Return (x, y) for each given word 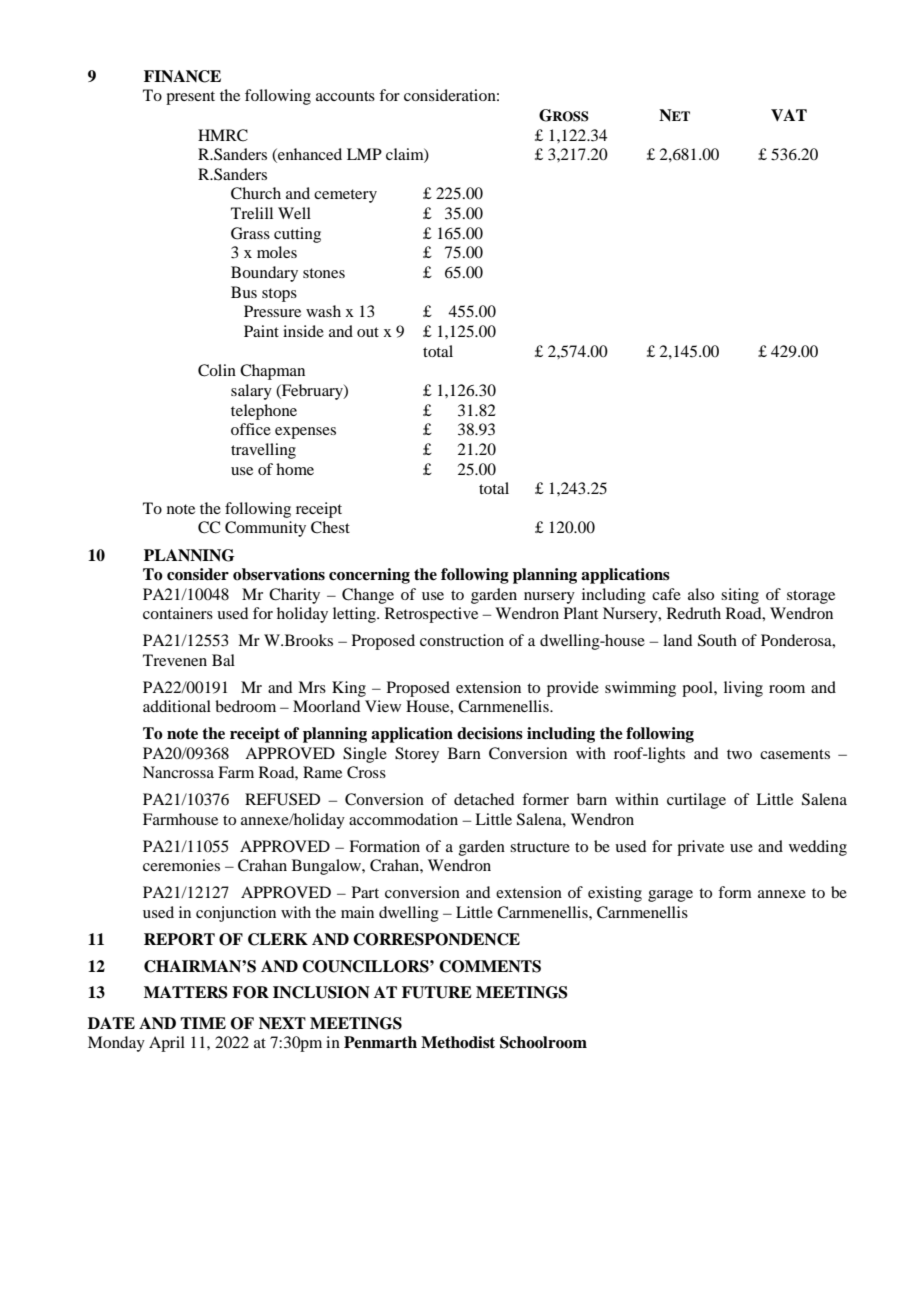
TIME (203, 1023)
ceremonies (181, 865)
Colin (217, 370)
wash (323, 311)
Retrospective (431, 615)
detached (484, 799)
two (739, 754)
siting (740, 596)
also (701, 594)
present (190, 98)
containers (178, 613)
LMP (364, 154)
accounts (345, 96)
